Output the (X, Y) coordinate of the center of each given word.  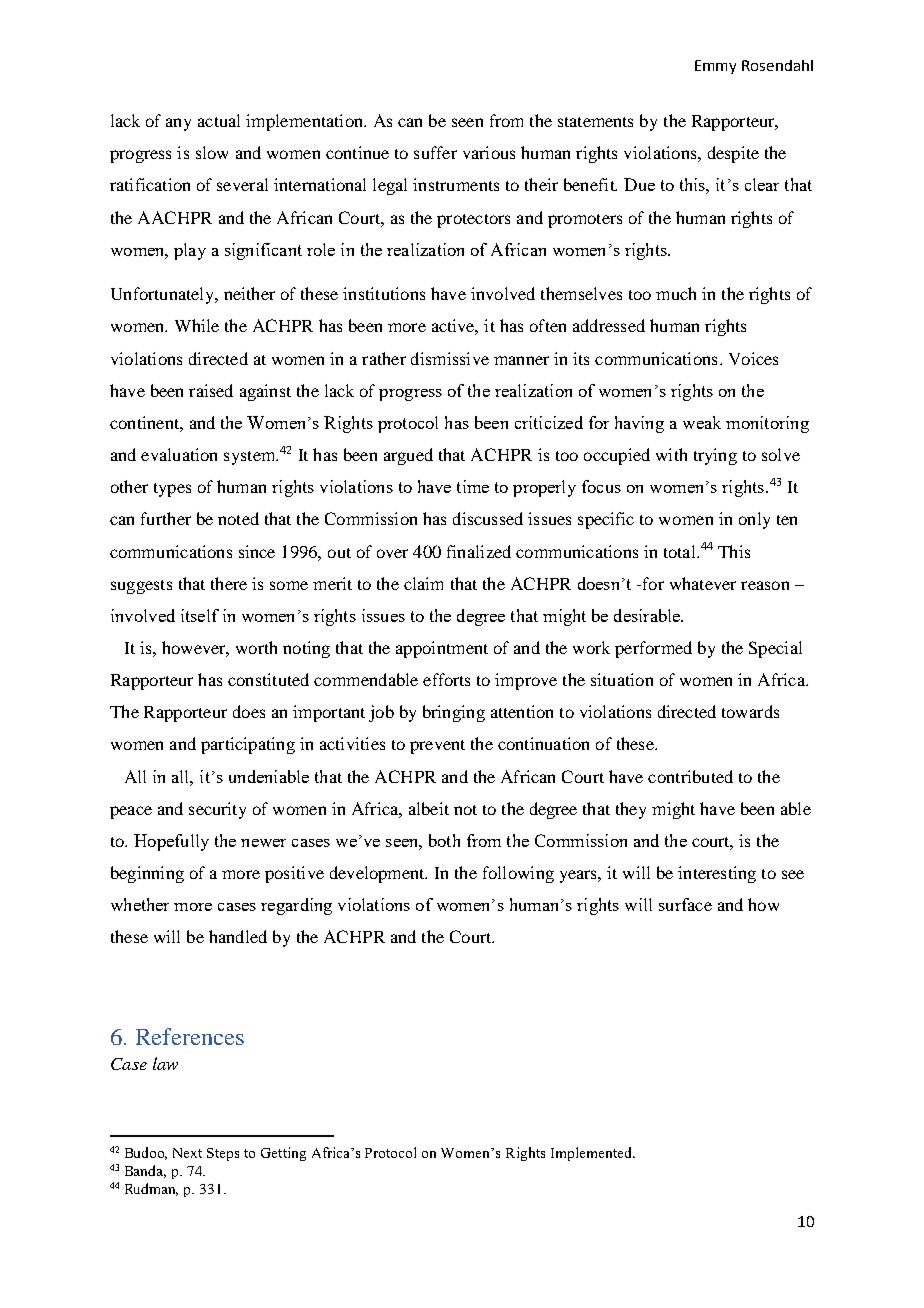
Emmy (715, 67)
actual (219, 120)
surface (685, 904)
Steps (223, 1154)
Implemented (592, 1154)
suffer (435, 152)
